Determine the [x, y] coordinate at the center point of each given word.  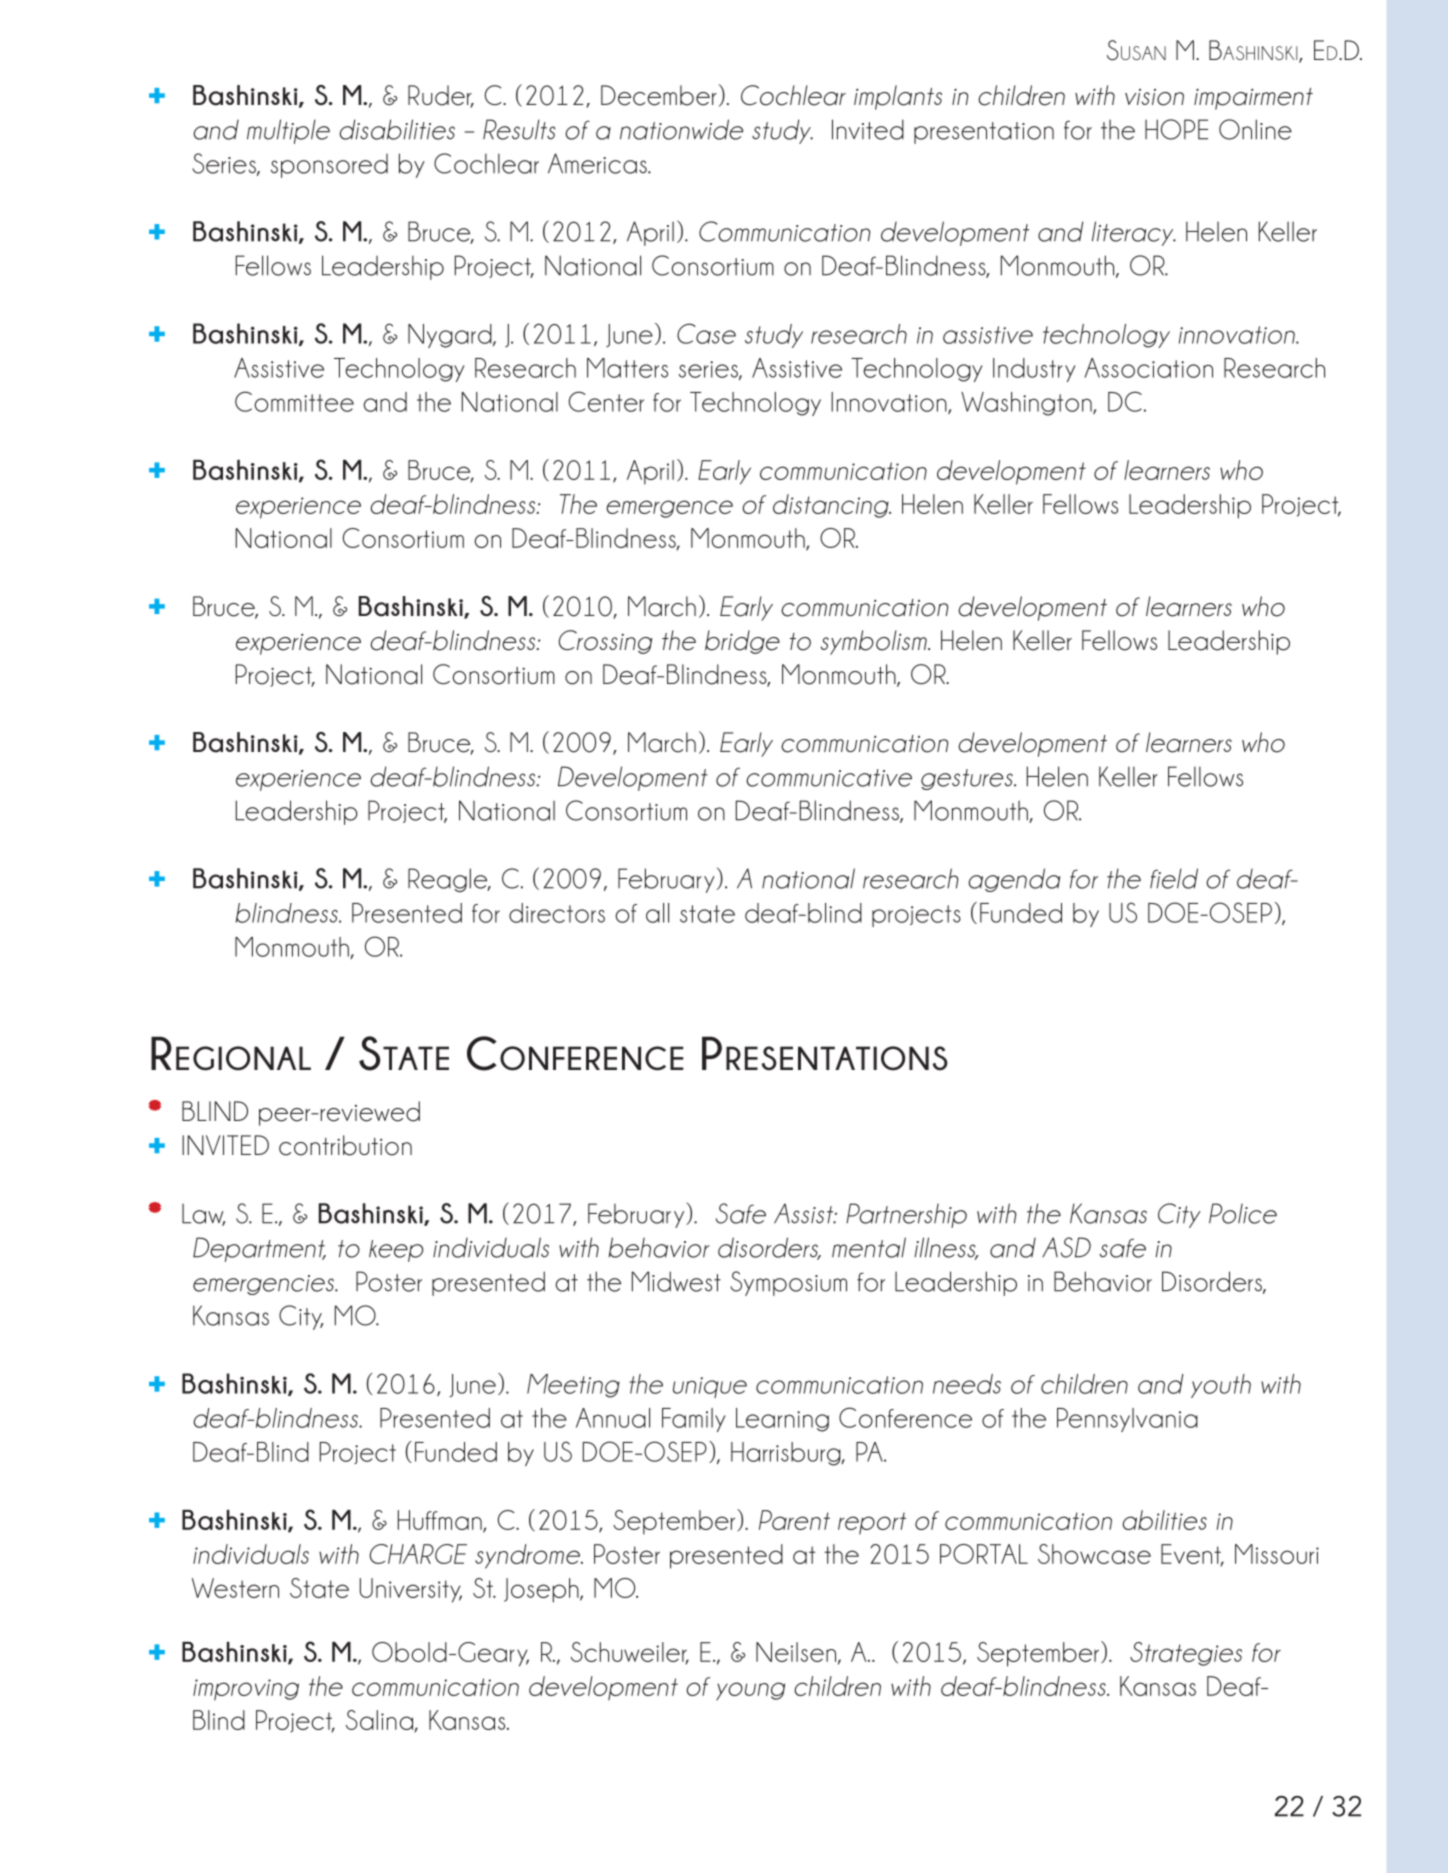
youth [1221, 1386]
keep [396, 1251]
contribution [345, 1145]
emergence [669, 509]
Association [1149, 368]
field [1174, 878]
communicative [829, 778]
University [411, 1590]
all [657, 913]
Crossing [605, 642]
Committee [294, 401]
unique [710, 1387]
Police [1243, 1213]
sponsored [329, 166]
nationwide [681, 129]
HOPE [1176, 129]
